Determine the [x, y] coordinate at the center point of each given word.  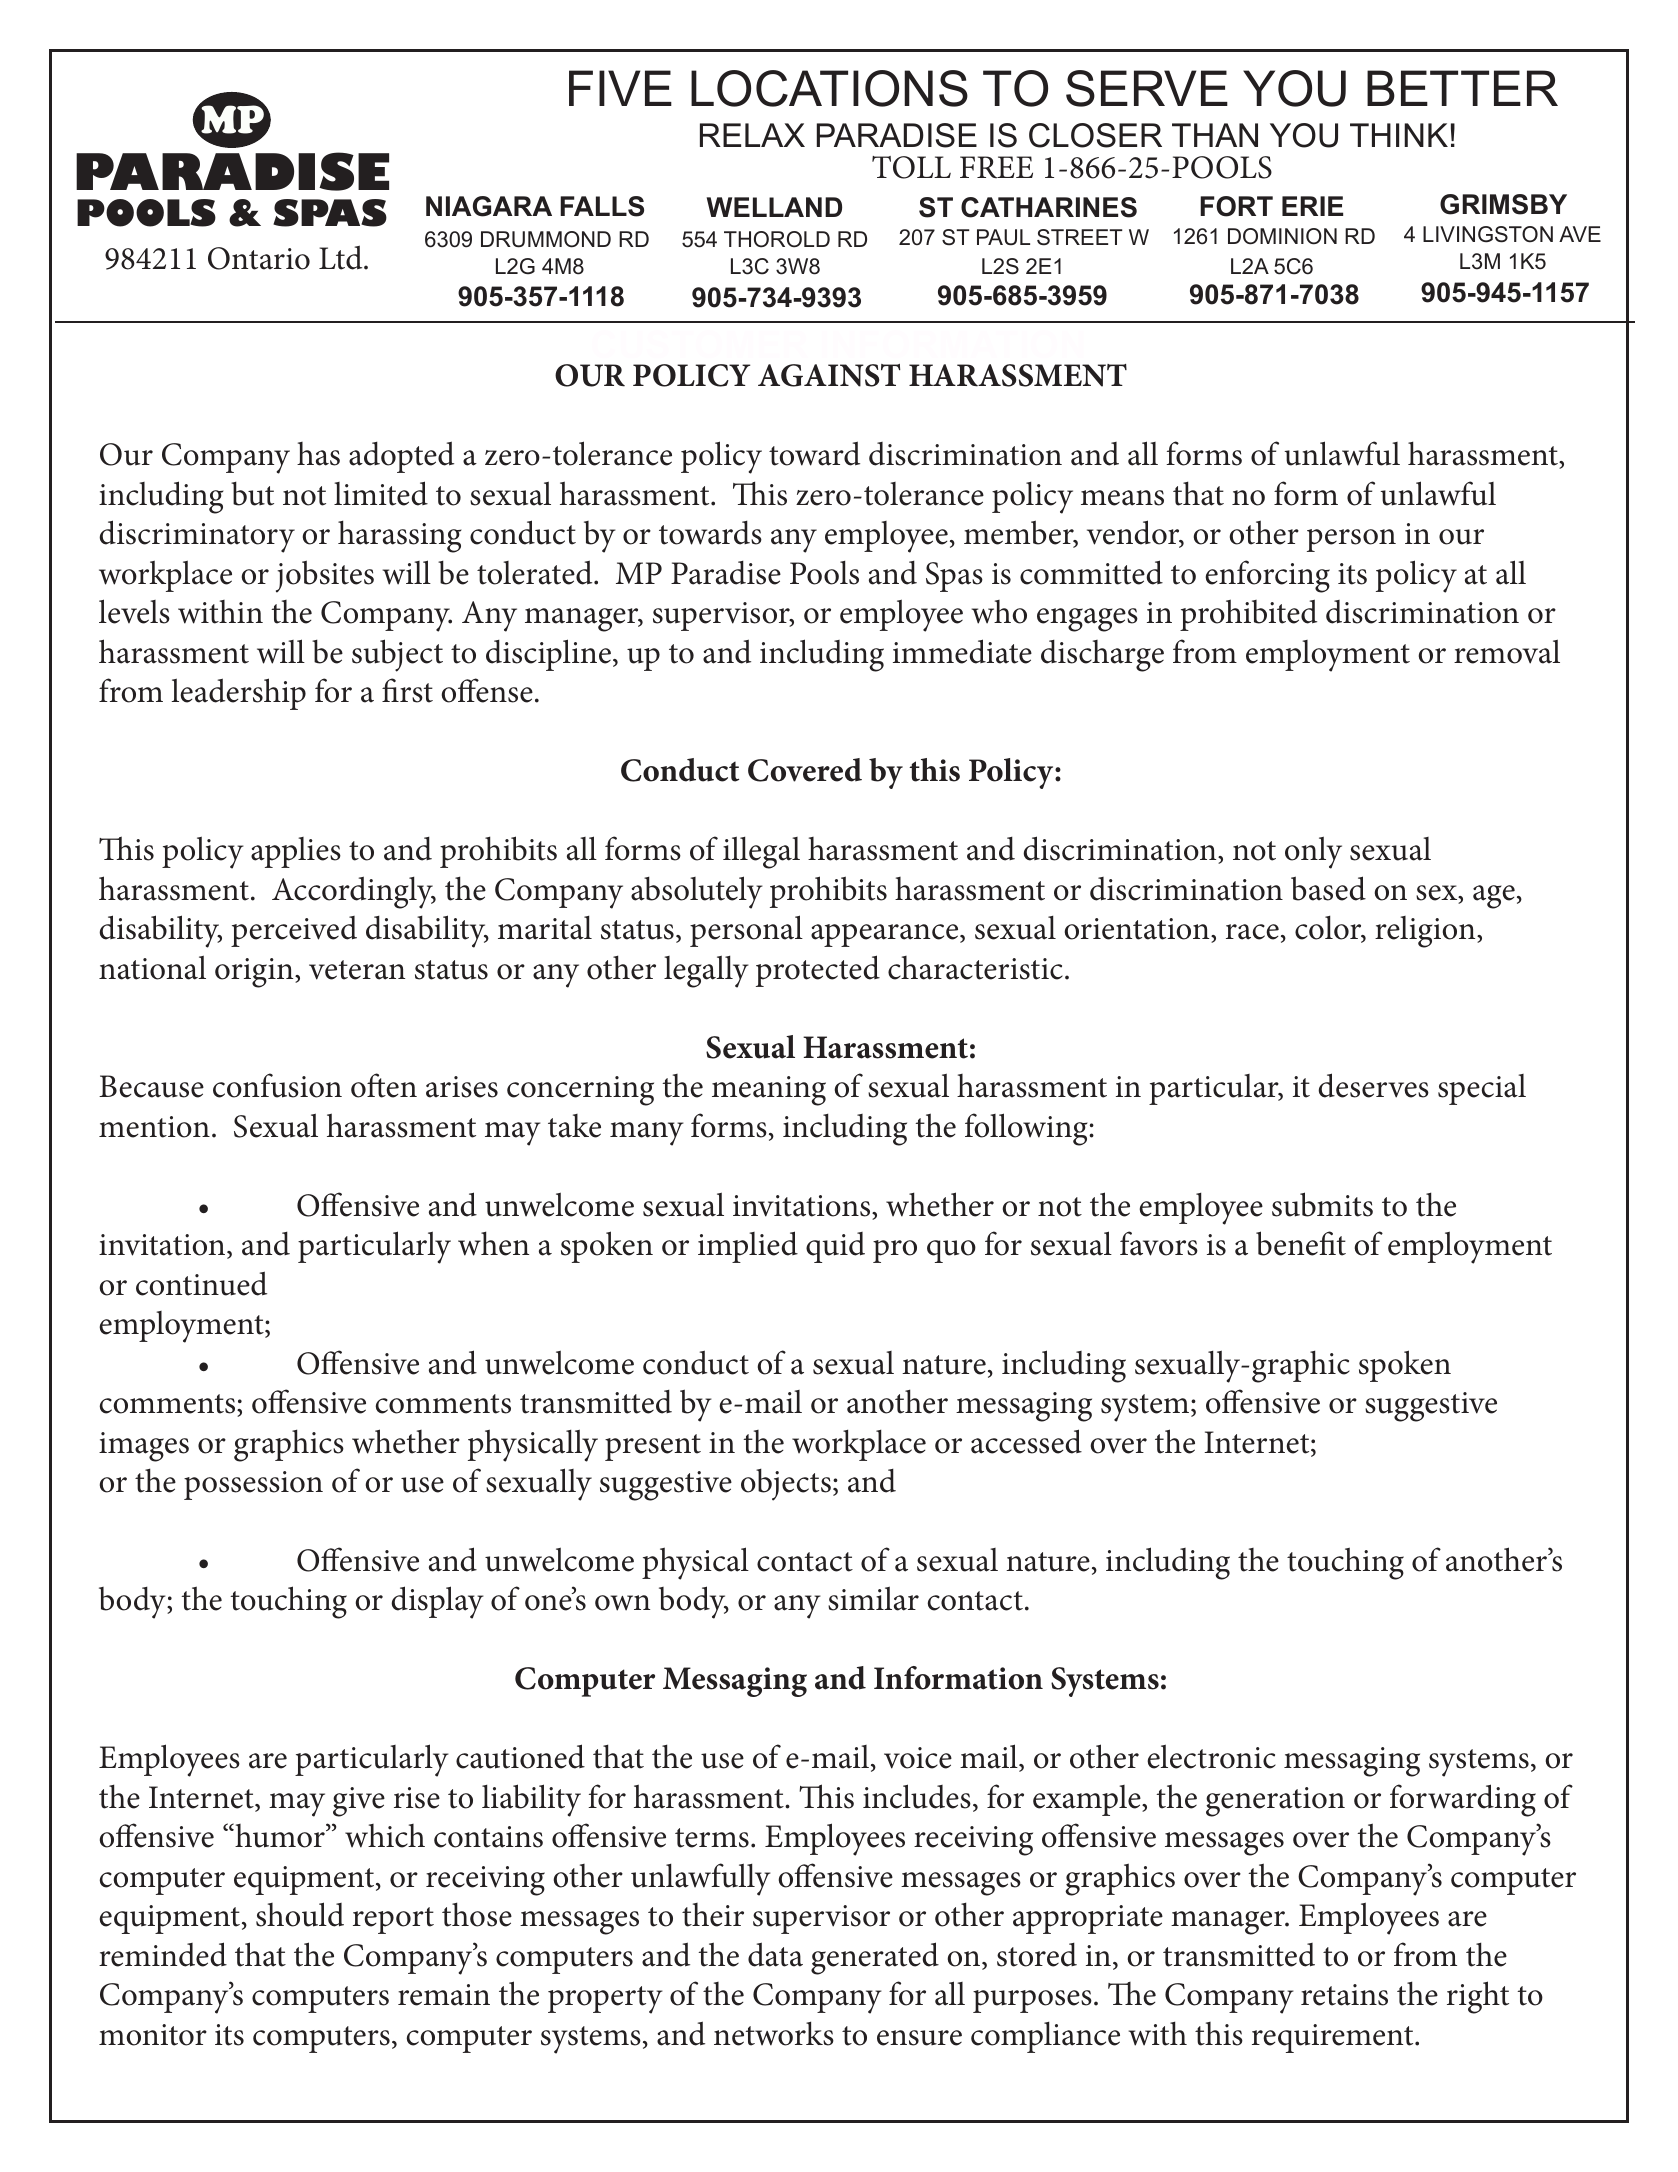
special [1482, 1089]
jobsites [325, 576]
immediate [962, 651]
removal [1507, 651]
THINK [1399, 135]
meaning [769, 1091]
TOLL [911, 167]
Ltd [342, 257]
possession [253, 1485]
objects [786, 1485]
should [300, 1914]
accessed [1026, 1441]
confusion [277, 1085]
